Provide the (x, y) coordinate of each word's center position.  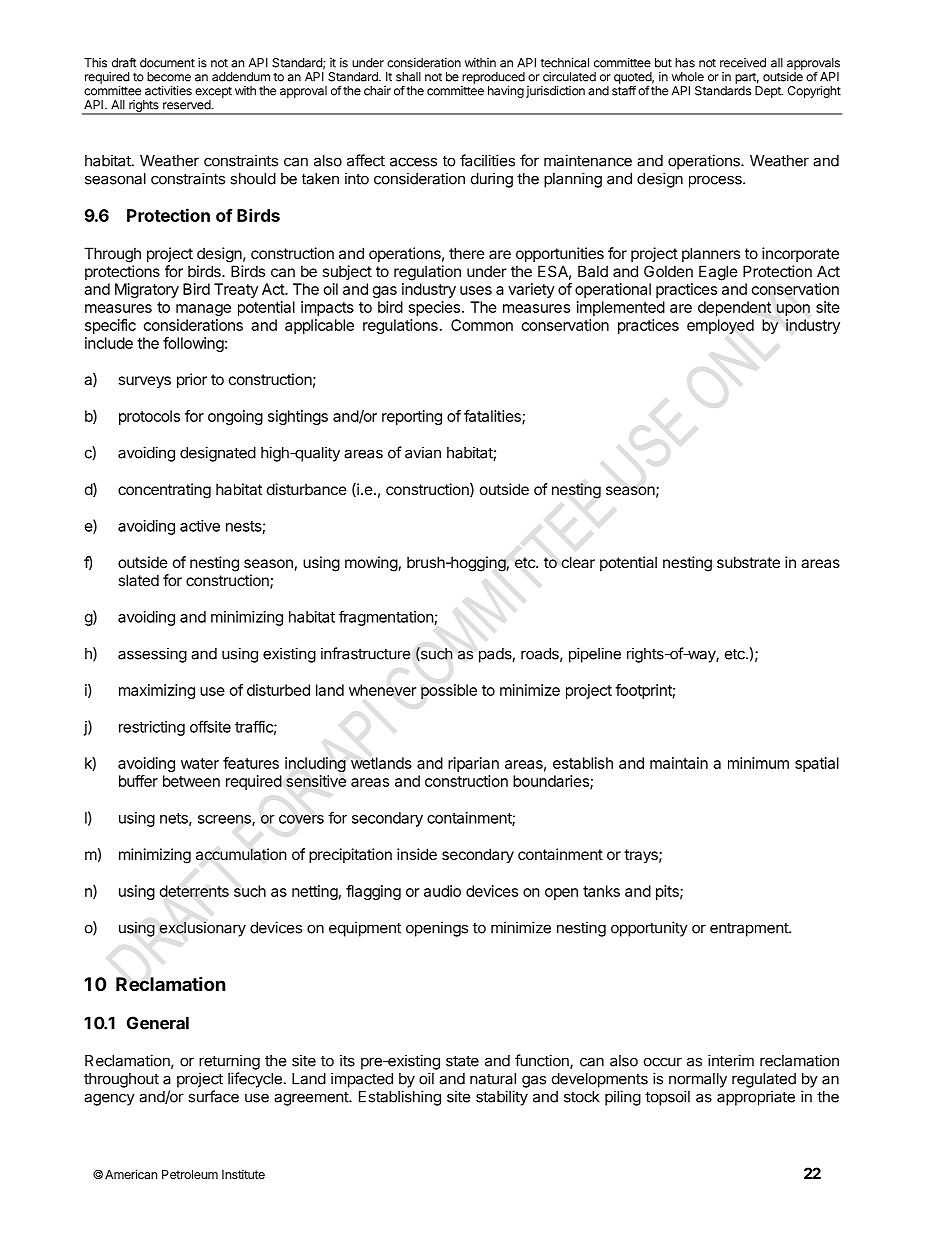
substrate (748, 562)
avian (423, 452)
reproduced (493, 78)
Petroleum (190, 1174)
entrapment (750, 930)
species (434, 308)
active (200, 526)
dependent (734, 308)
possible (449, 691)
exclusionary (202, 929)
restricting (152, 728)
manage (203, 310)
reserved (187, 105)
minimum (758, 763)
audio (442, 891)
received (743, 63)
